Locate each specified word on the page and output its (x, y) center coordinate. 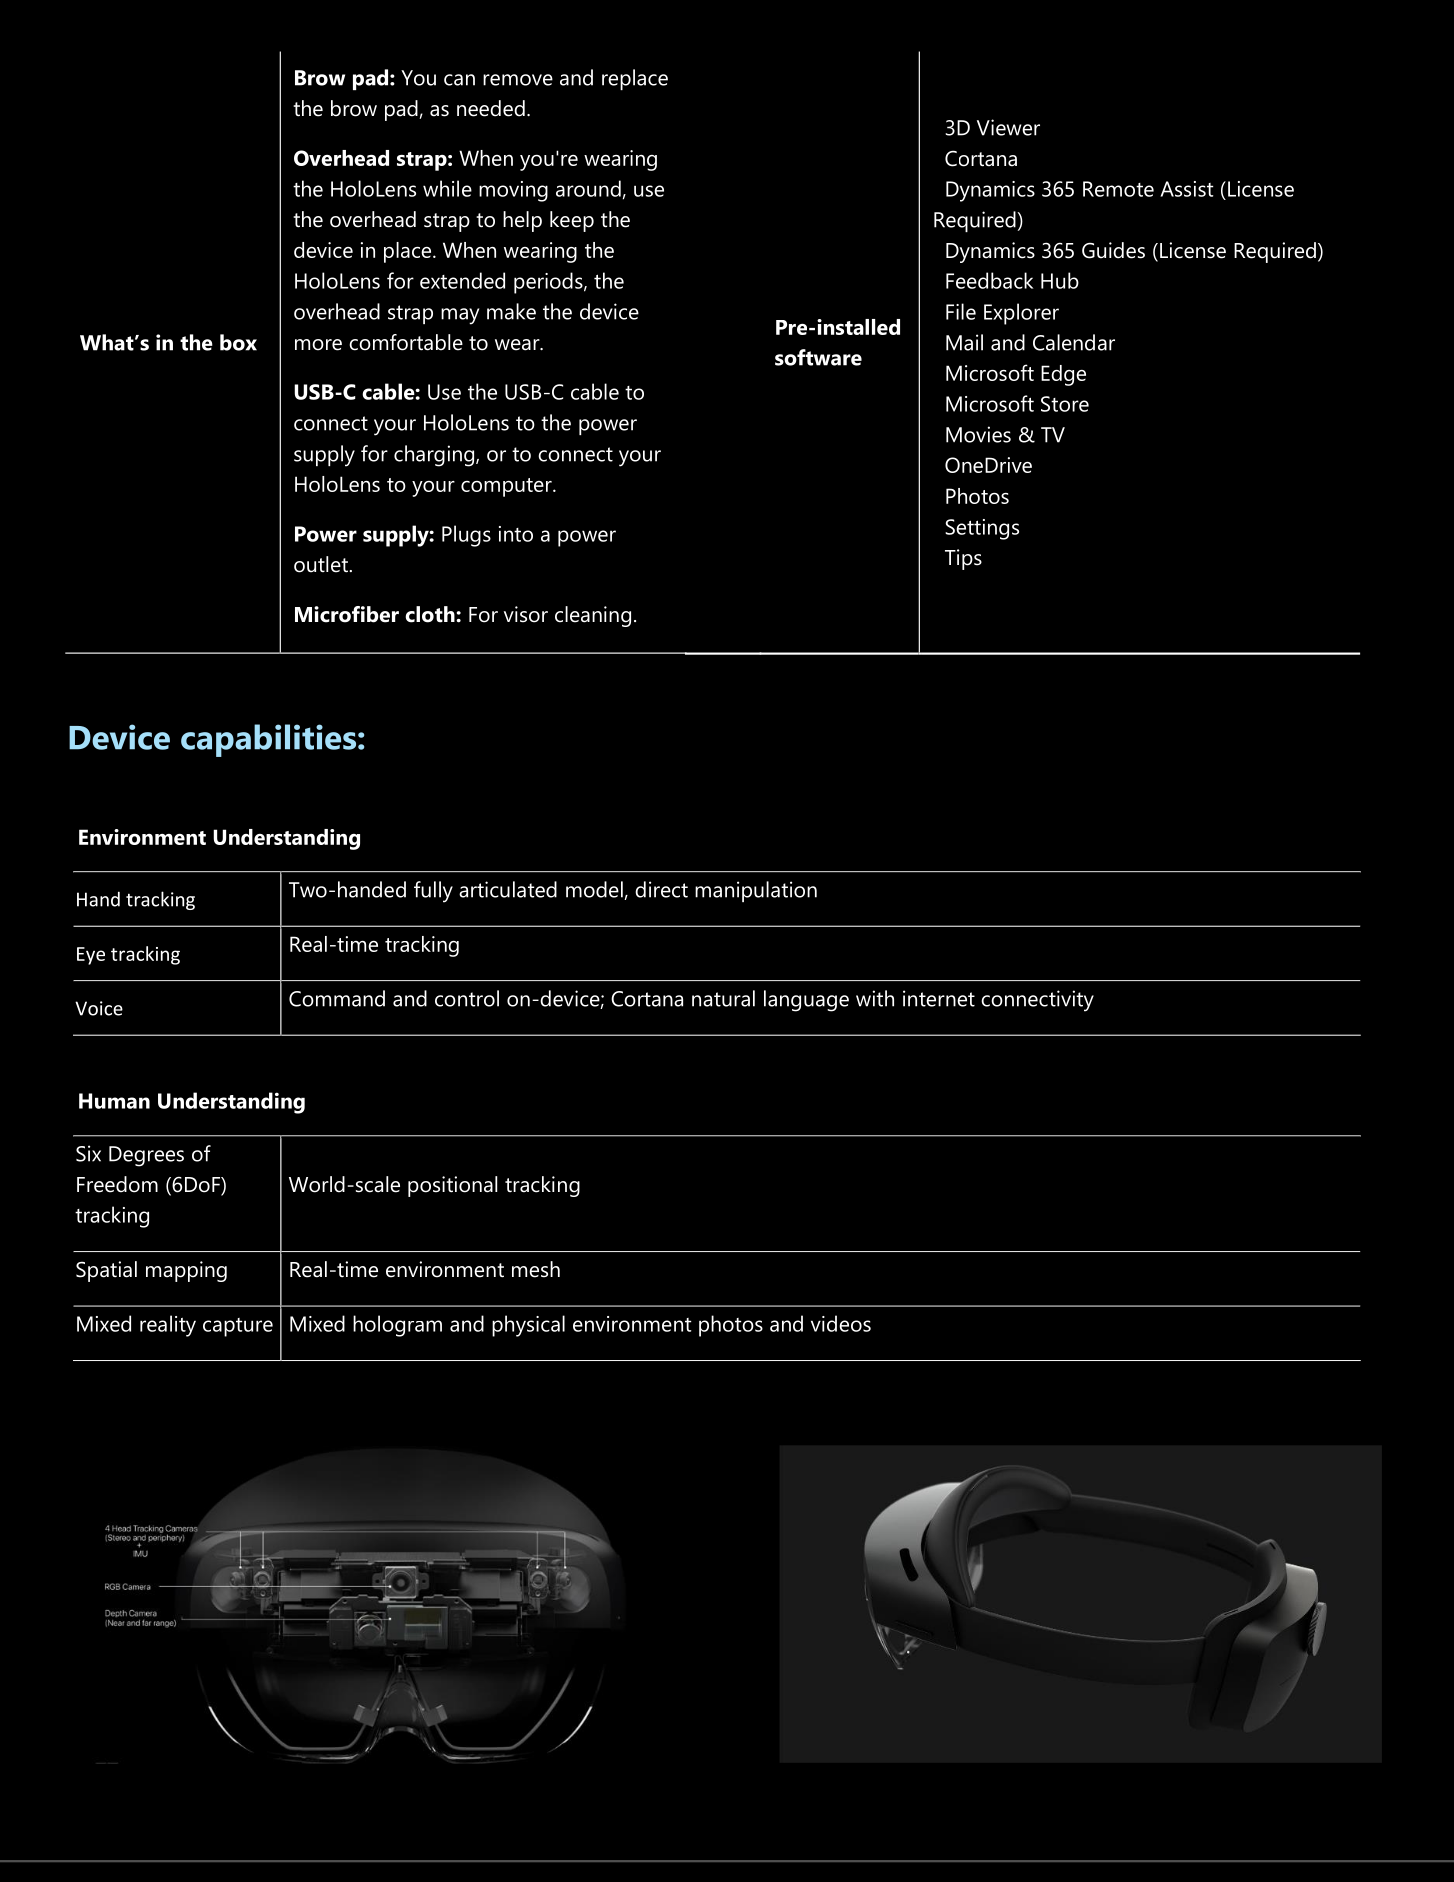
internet (939, 998)
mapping (186, 1271)
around (588, 188)
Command (337, 998)
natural (723, 998)
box (238, 342)
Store (1065, 404)
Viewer (1008, 127)
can (459, 80)
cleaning (593, 616)
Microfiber (347, 614)
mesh (536, 1269)
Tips (963, 559)
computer (507, 487)
